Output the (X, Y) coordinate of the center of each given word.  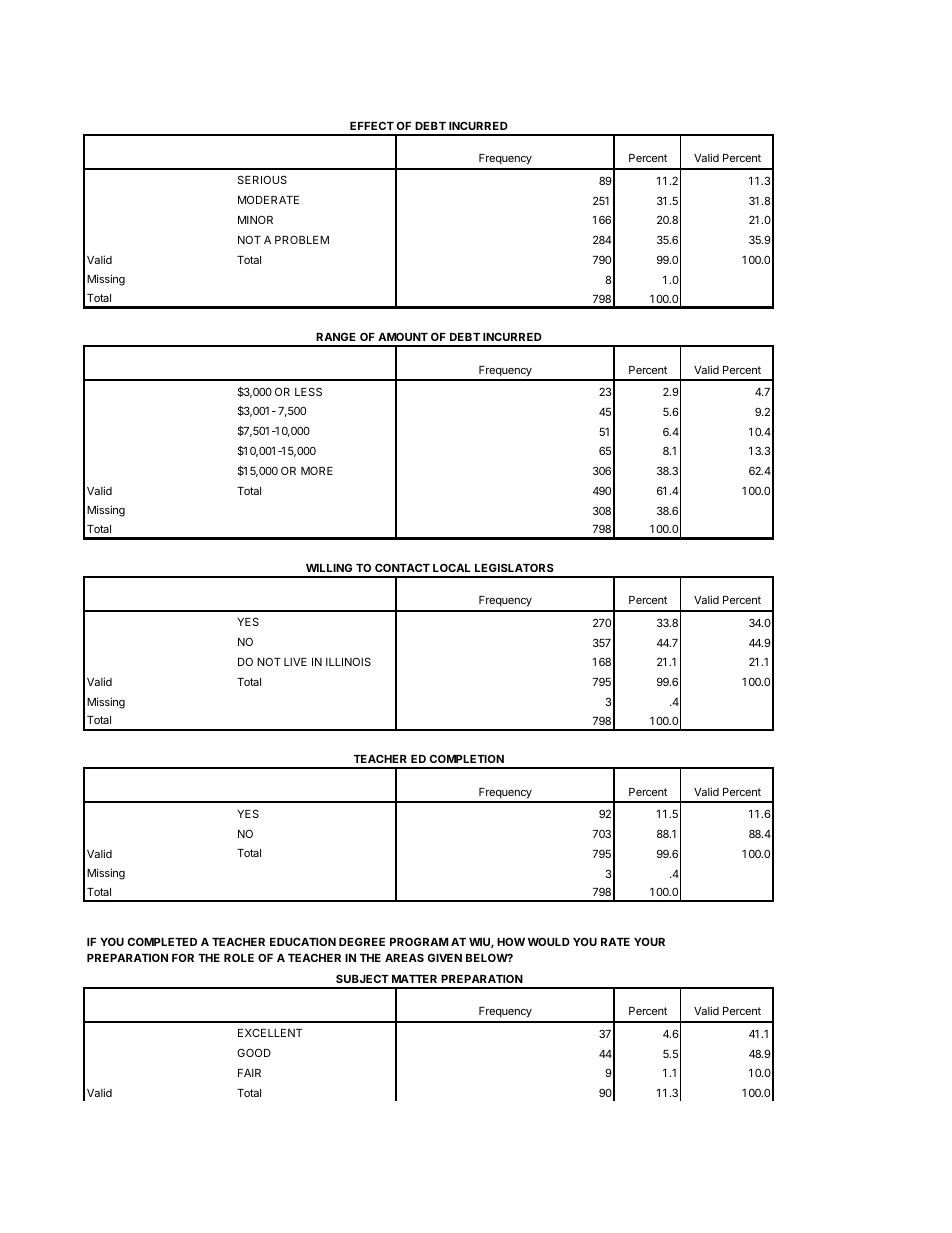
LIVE (295, 662)
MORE (317, 471)
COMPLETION (467, 758)
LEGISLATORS (514, 567)
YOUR (649, 941)
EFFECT (372, 125)
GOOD (254, 1052)
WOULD (549, 941)
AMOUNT (403, 337)
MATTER (414, 979)
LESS (308, 391)
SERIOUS (262, 179)
